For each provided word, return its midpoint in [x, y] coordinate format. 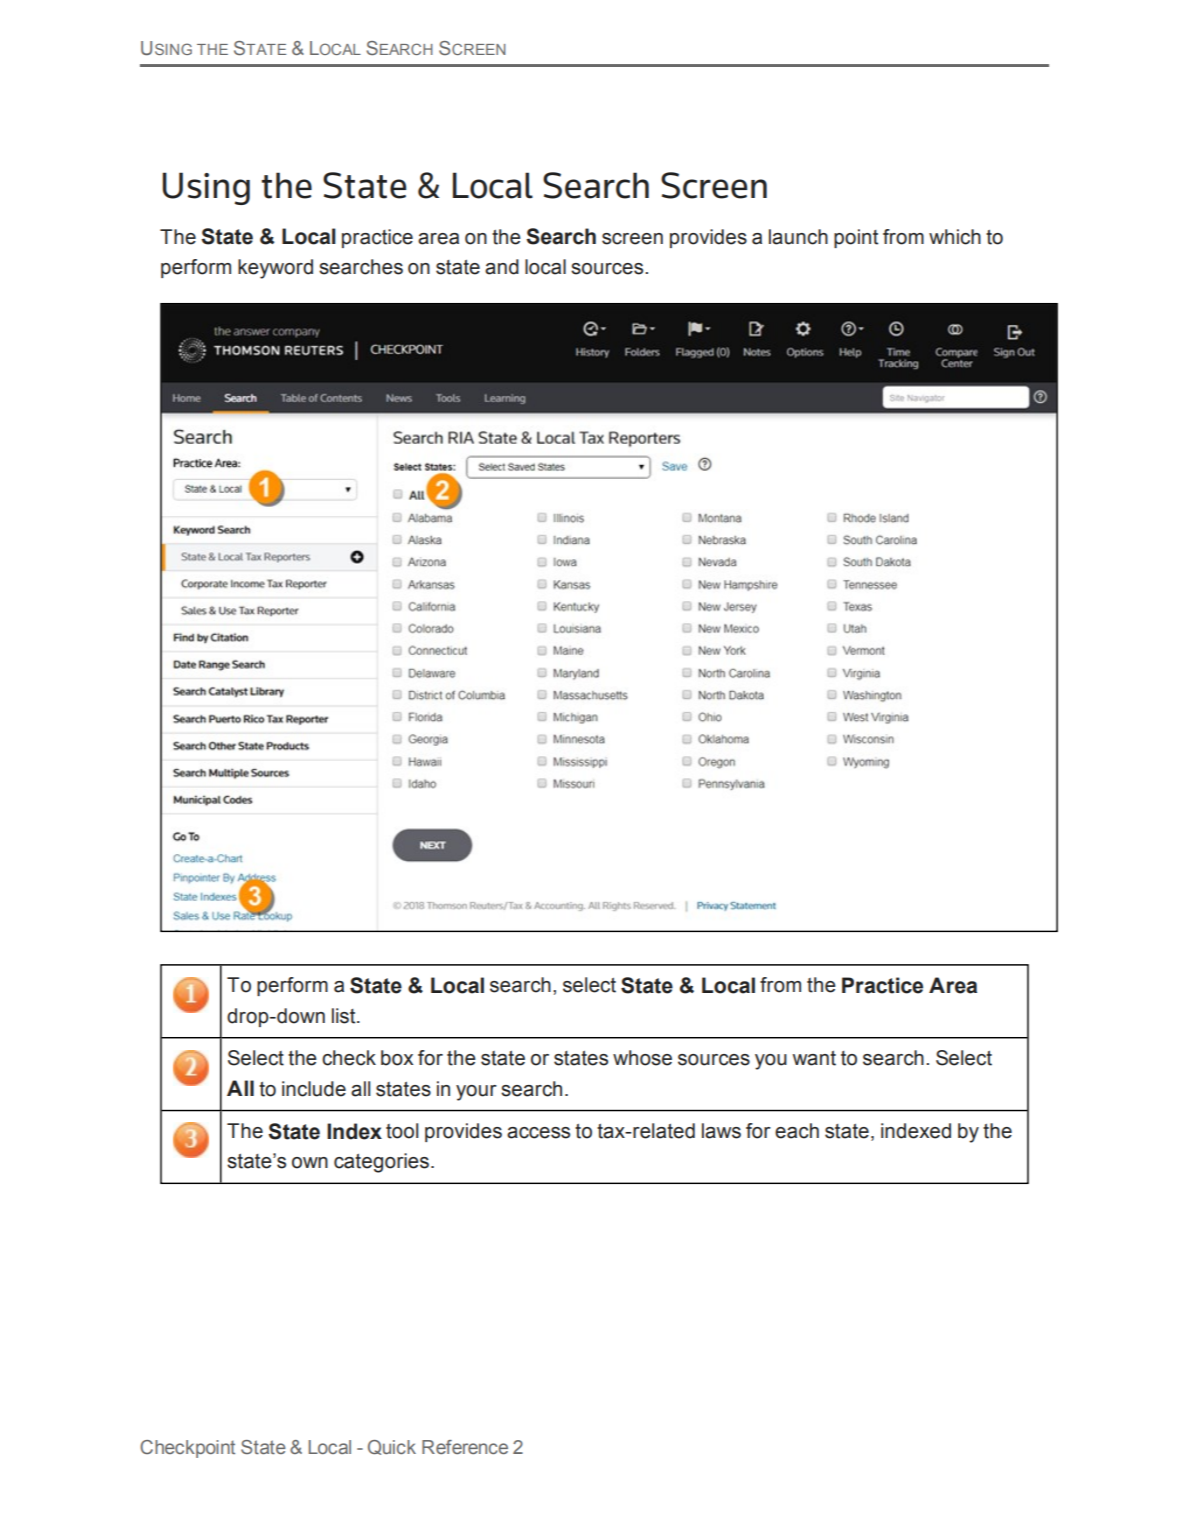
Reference [465, 1447]
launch [798, 237]
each [797, 1131]
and [502, 267]
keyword [275, 269]
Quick [392, 1447]
